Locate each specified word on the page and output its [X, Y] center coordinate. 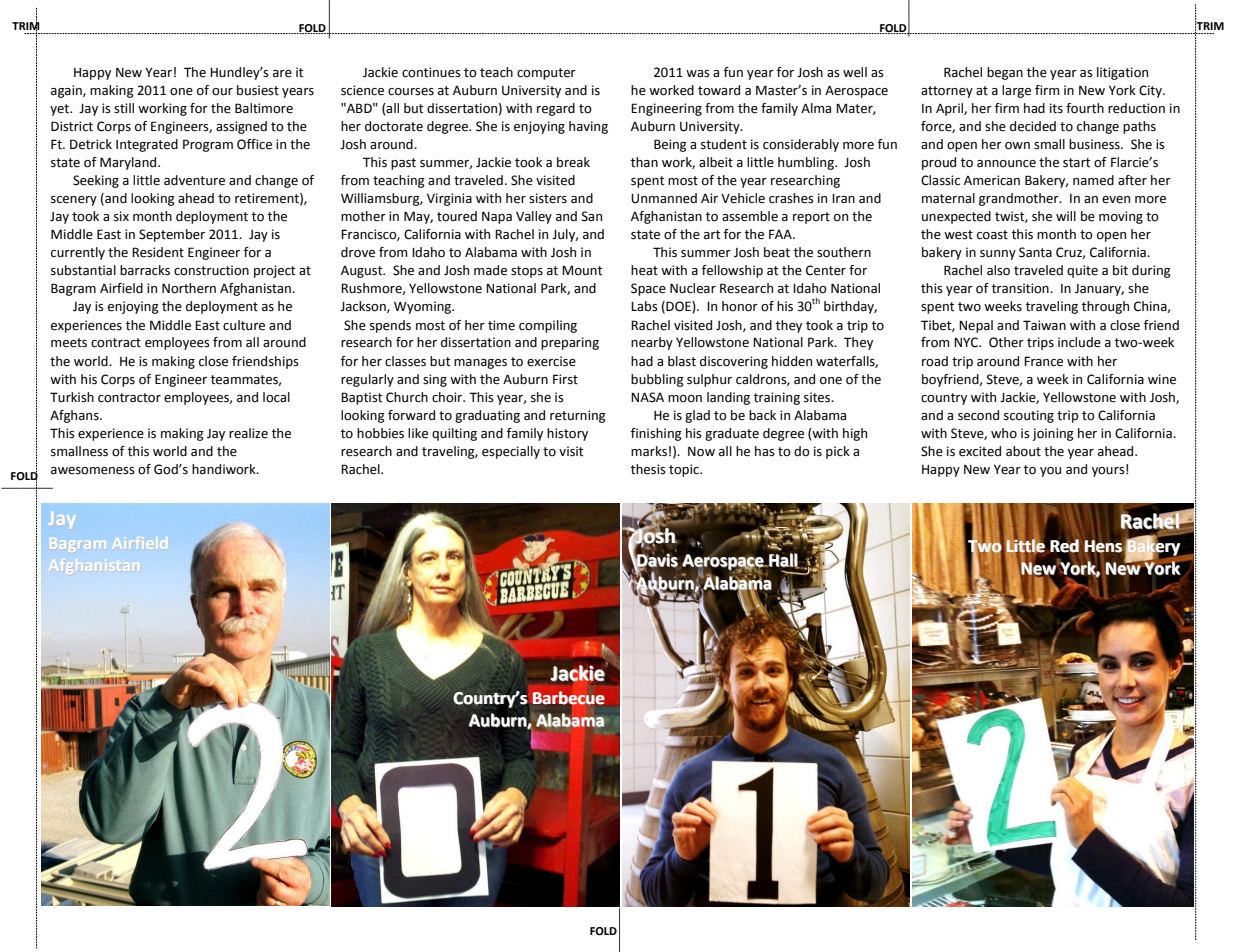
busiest [258, 90]
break [573, 162]
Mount [582, 271]
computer [546, 74]
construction [211, 270]
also [998, 270]
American [992, 180]
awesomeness [93, 471]
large [1016, 91]
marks [649, 451]
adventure [194, 180]
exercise [551, 361]
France [1043, 361]
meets [69, 343]
